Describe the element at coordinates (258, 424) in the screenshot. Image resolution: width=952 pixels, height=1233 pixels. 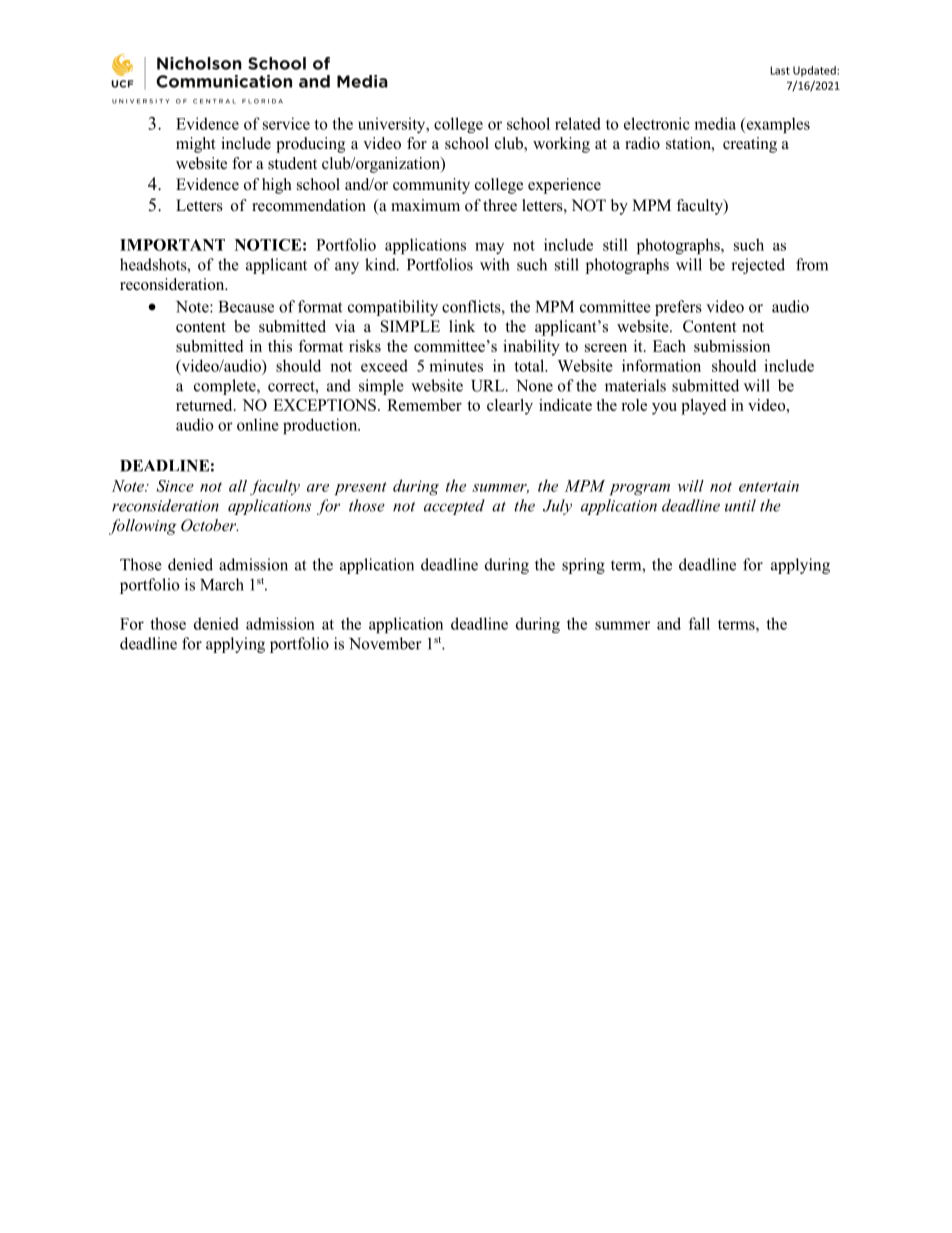
I see `online` at that location.
